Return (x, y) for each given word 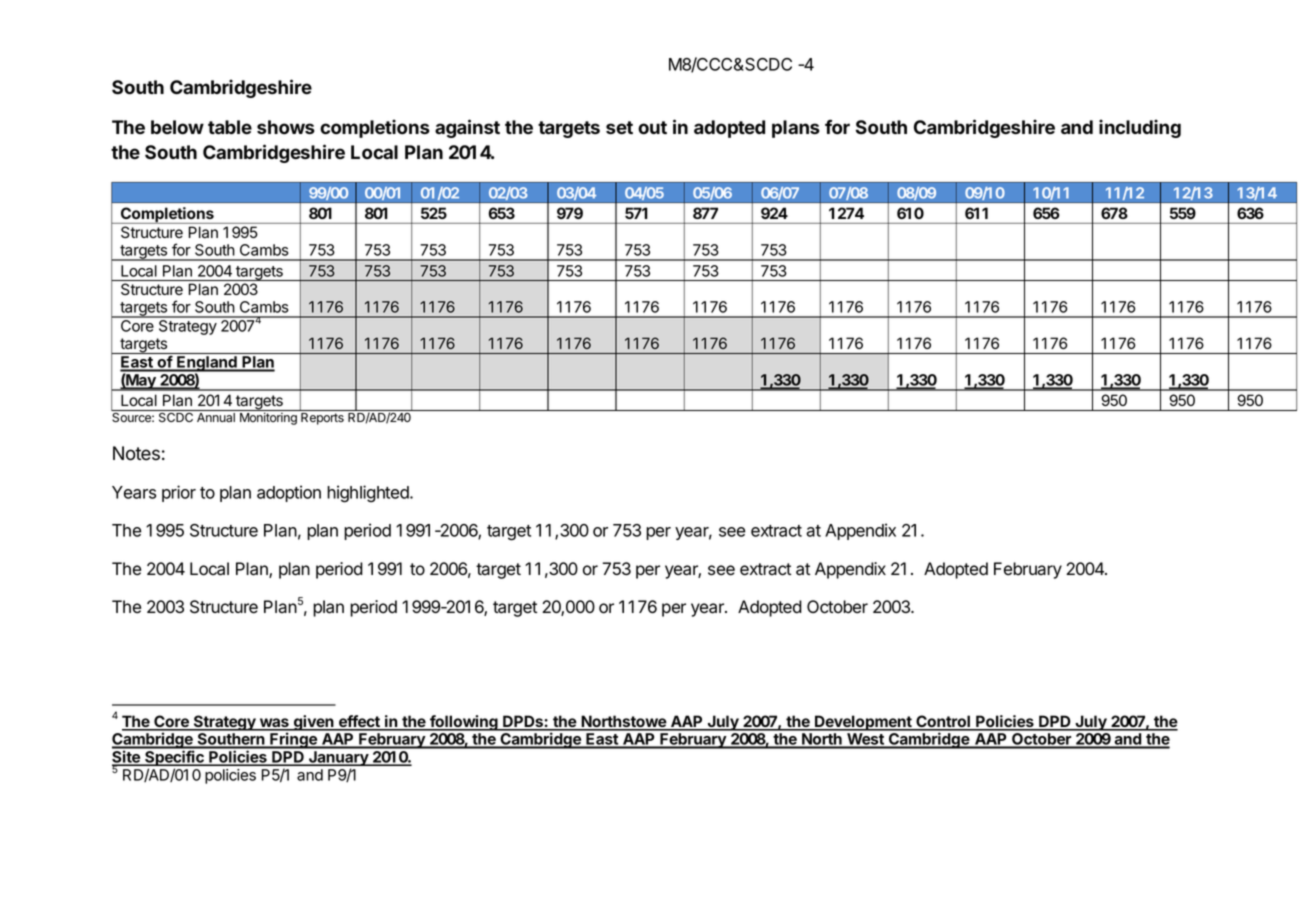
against (467, 128)
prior (179, 493)
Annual (216, 417)
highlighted (369, 494)
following (464, 723)
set (619, 128)
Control (943, 722)
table (230, 127)
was (274, 724)
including (1140, 128)
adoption (289, 493)
